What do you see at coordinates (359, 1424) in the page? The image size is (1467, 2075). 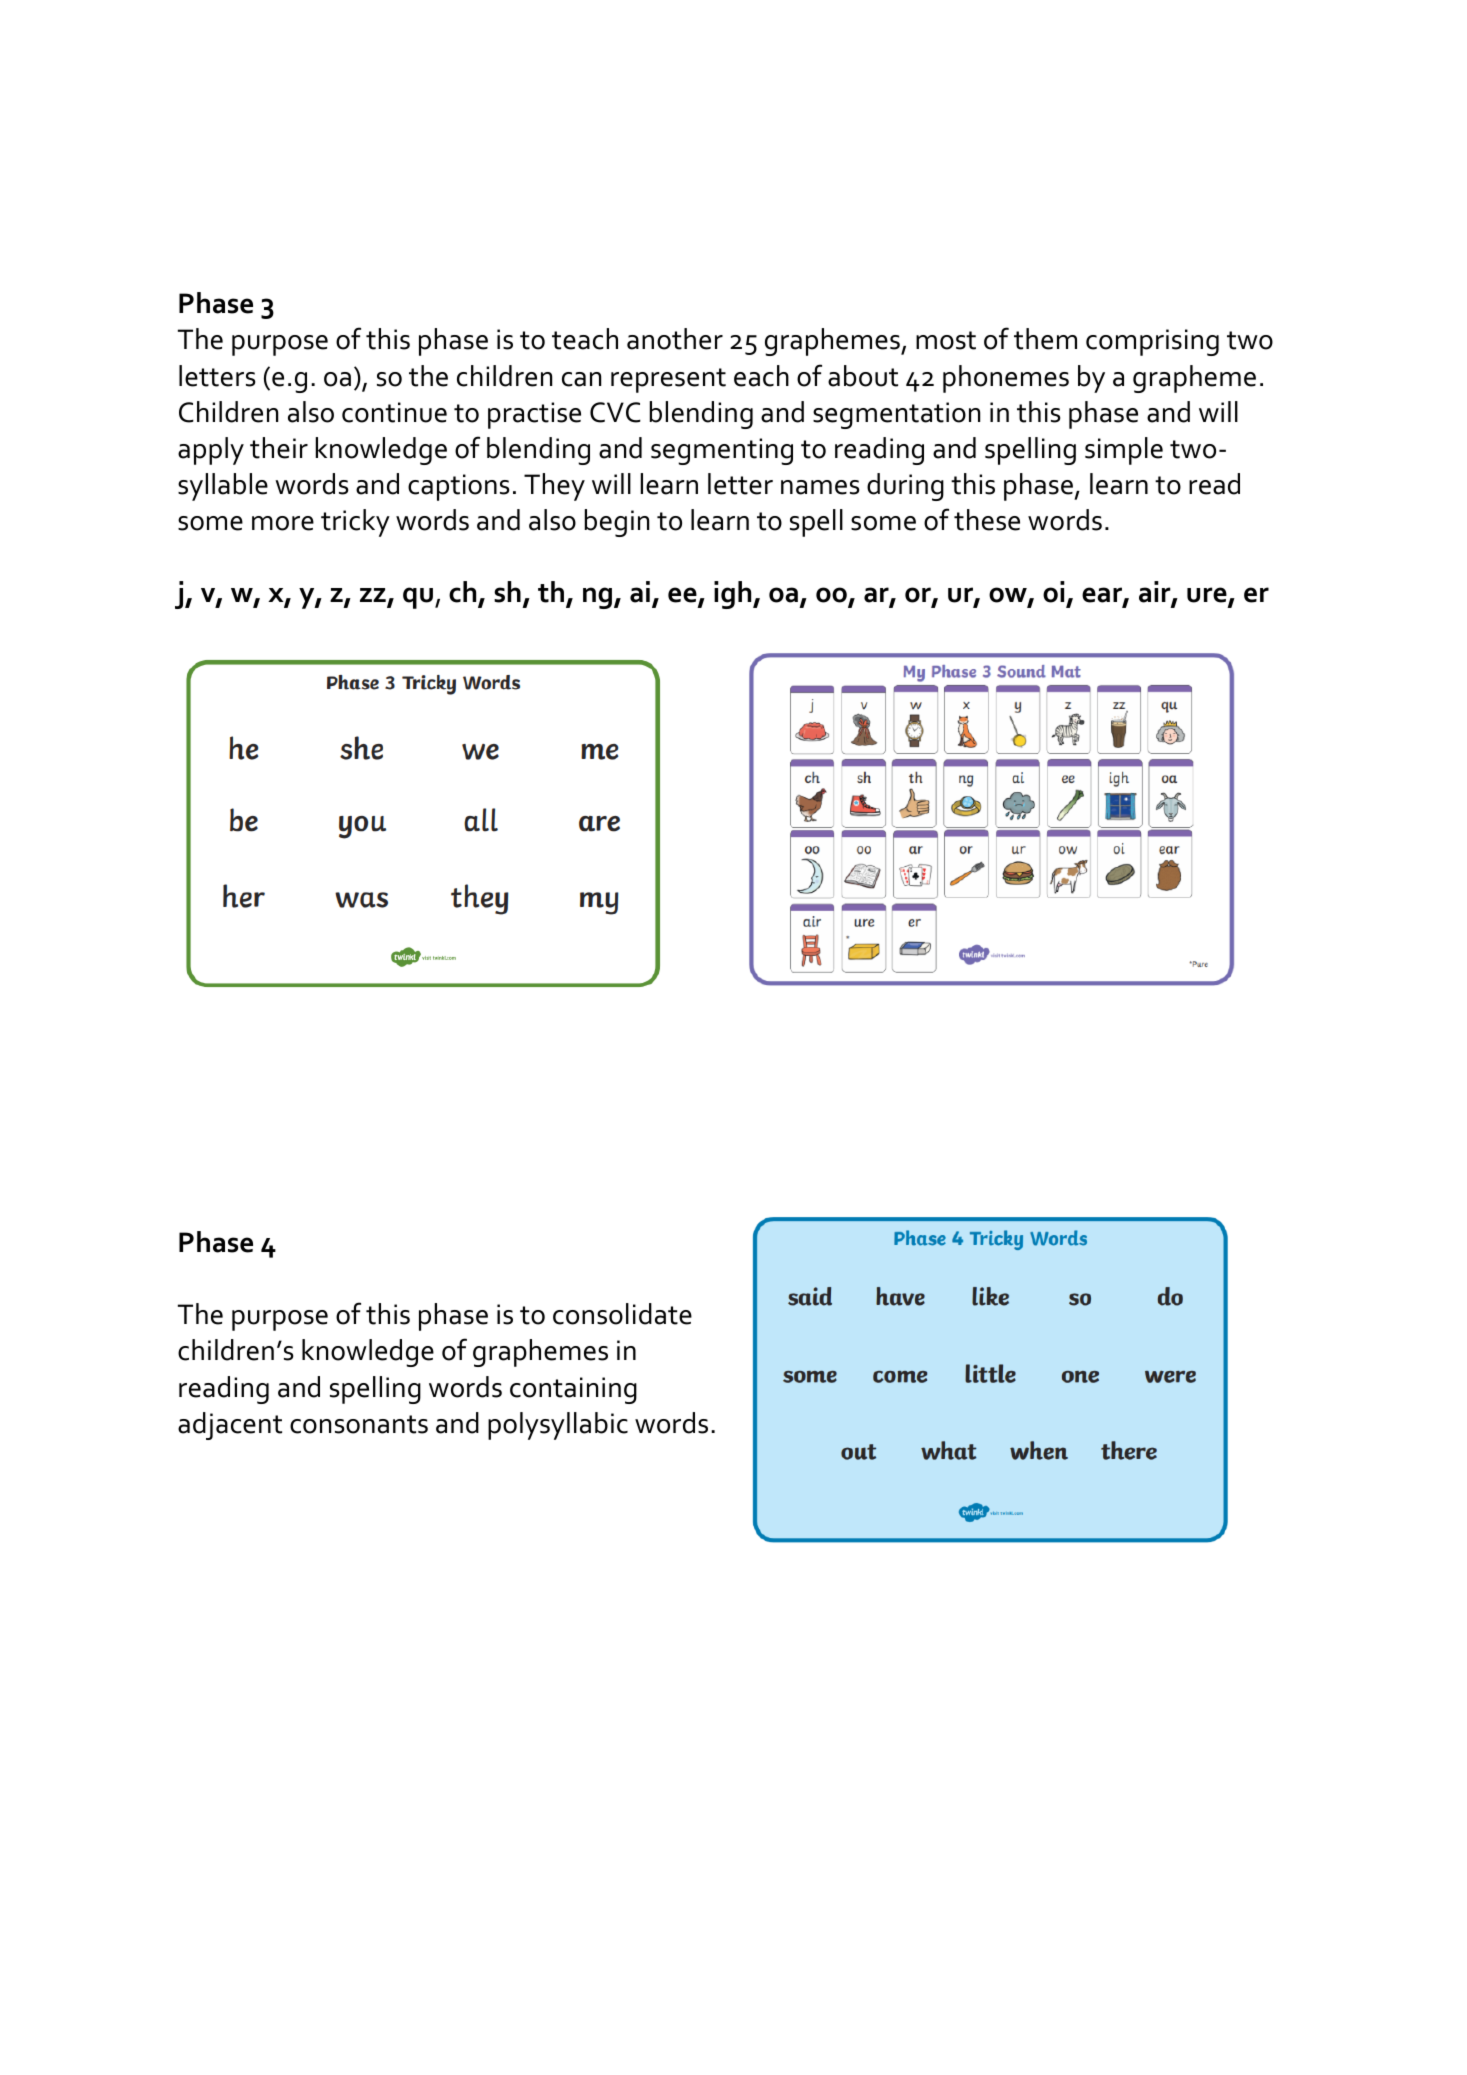 I see `consonants` at bounding box center [359, 1424].
